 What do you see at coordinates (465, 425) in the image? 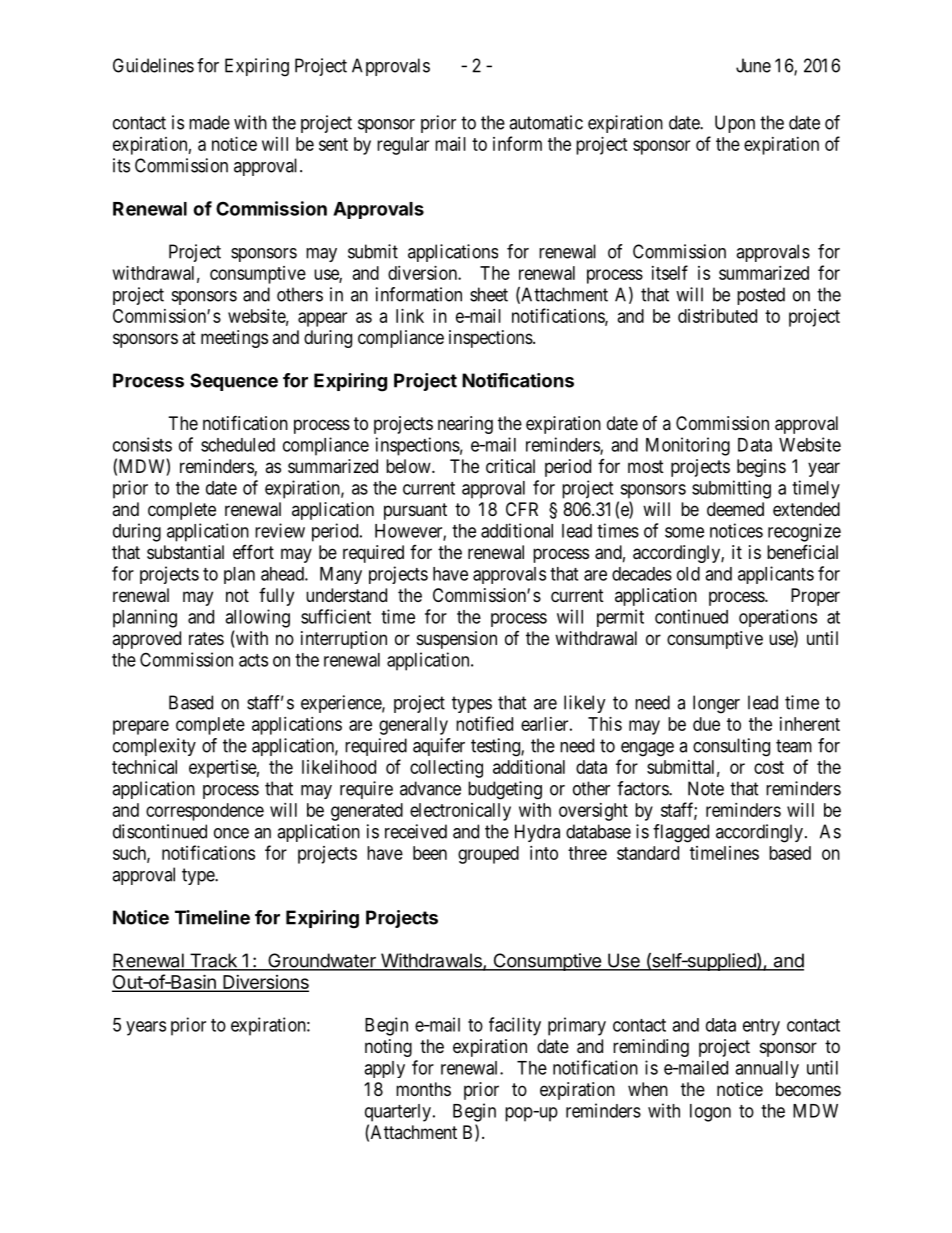
I see `nearing` at bounding box center [465, 425].
